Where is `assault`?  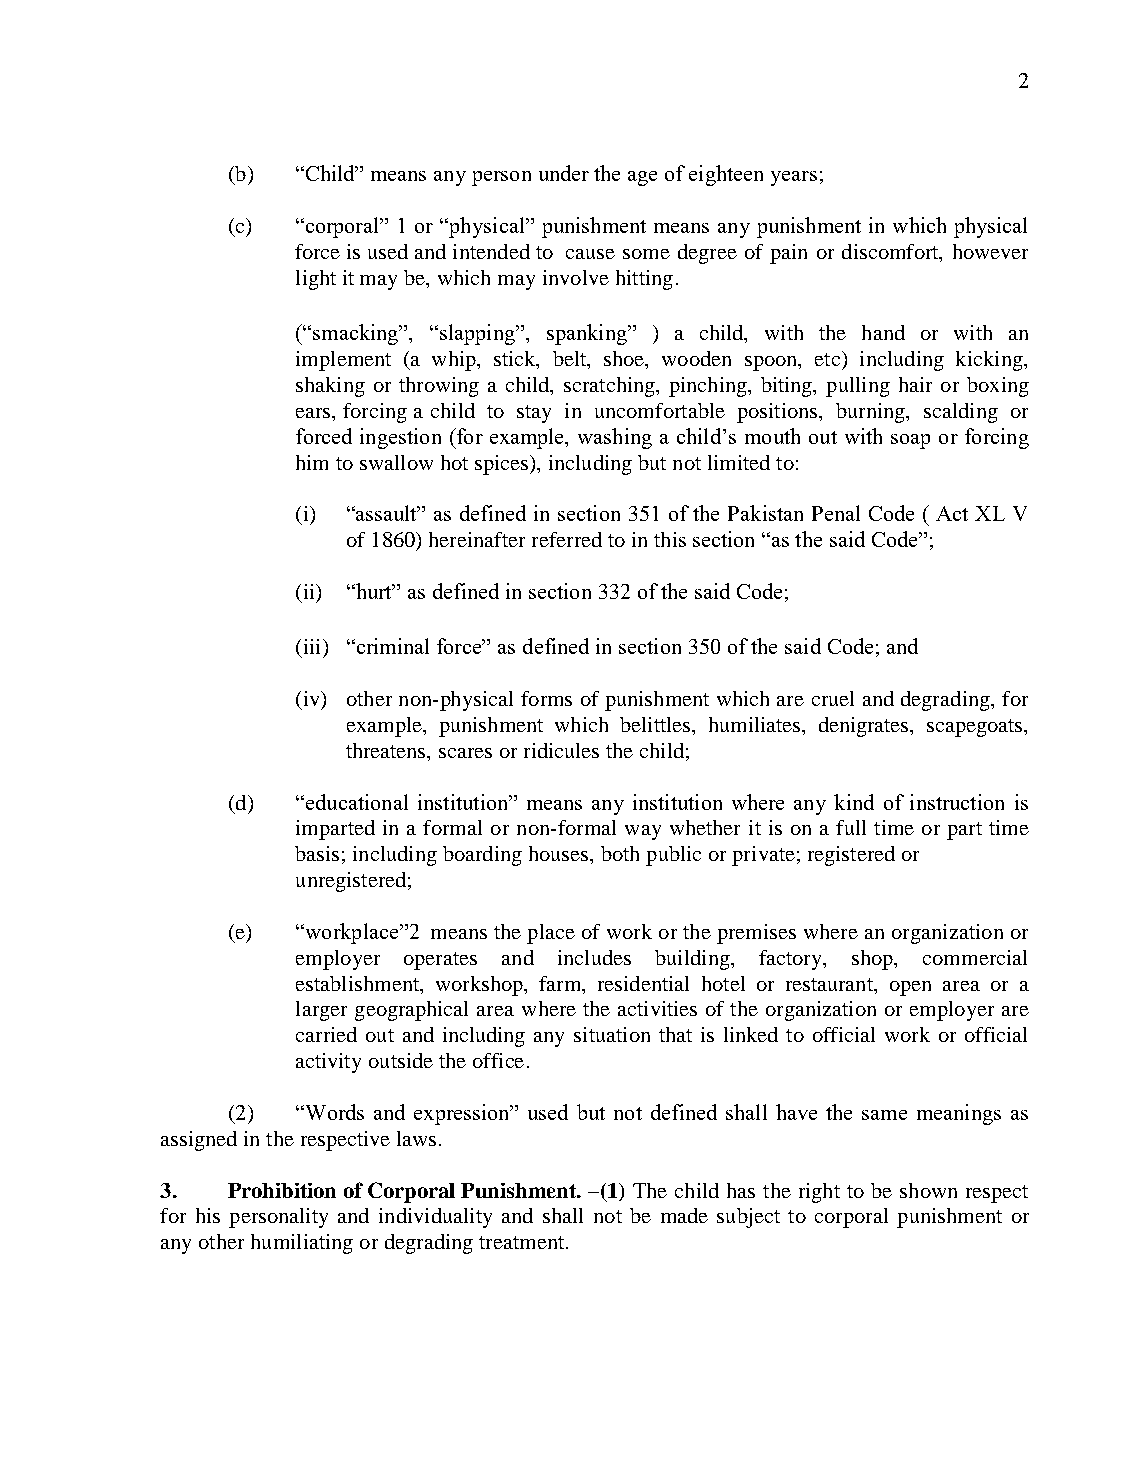 assault is located at coordinates (386, 513).
